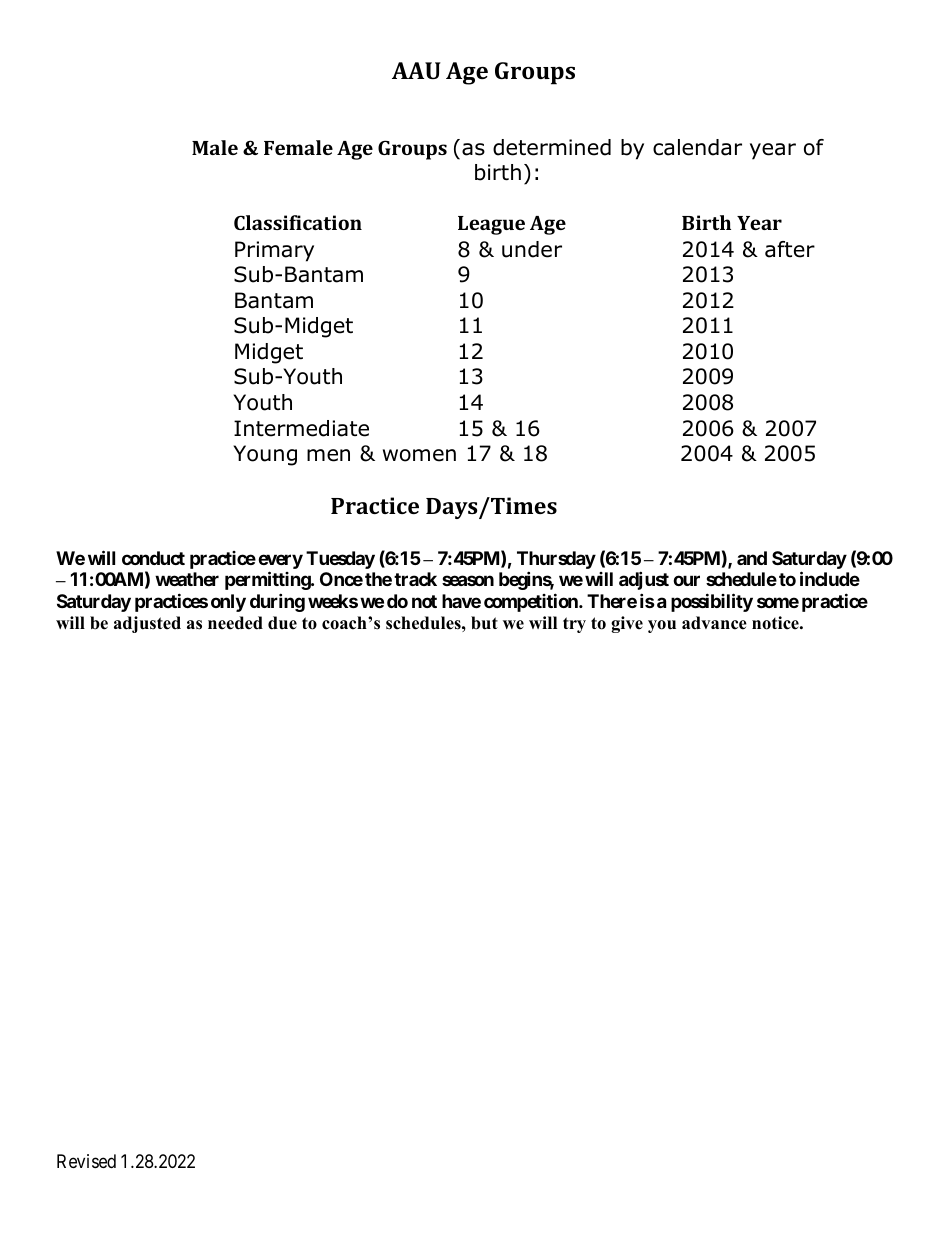 The image size is (952, 1233). I want to click on advance, so click(714, 623).
